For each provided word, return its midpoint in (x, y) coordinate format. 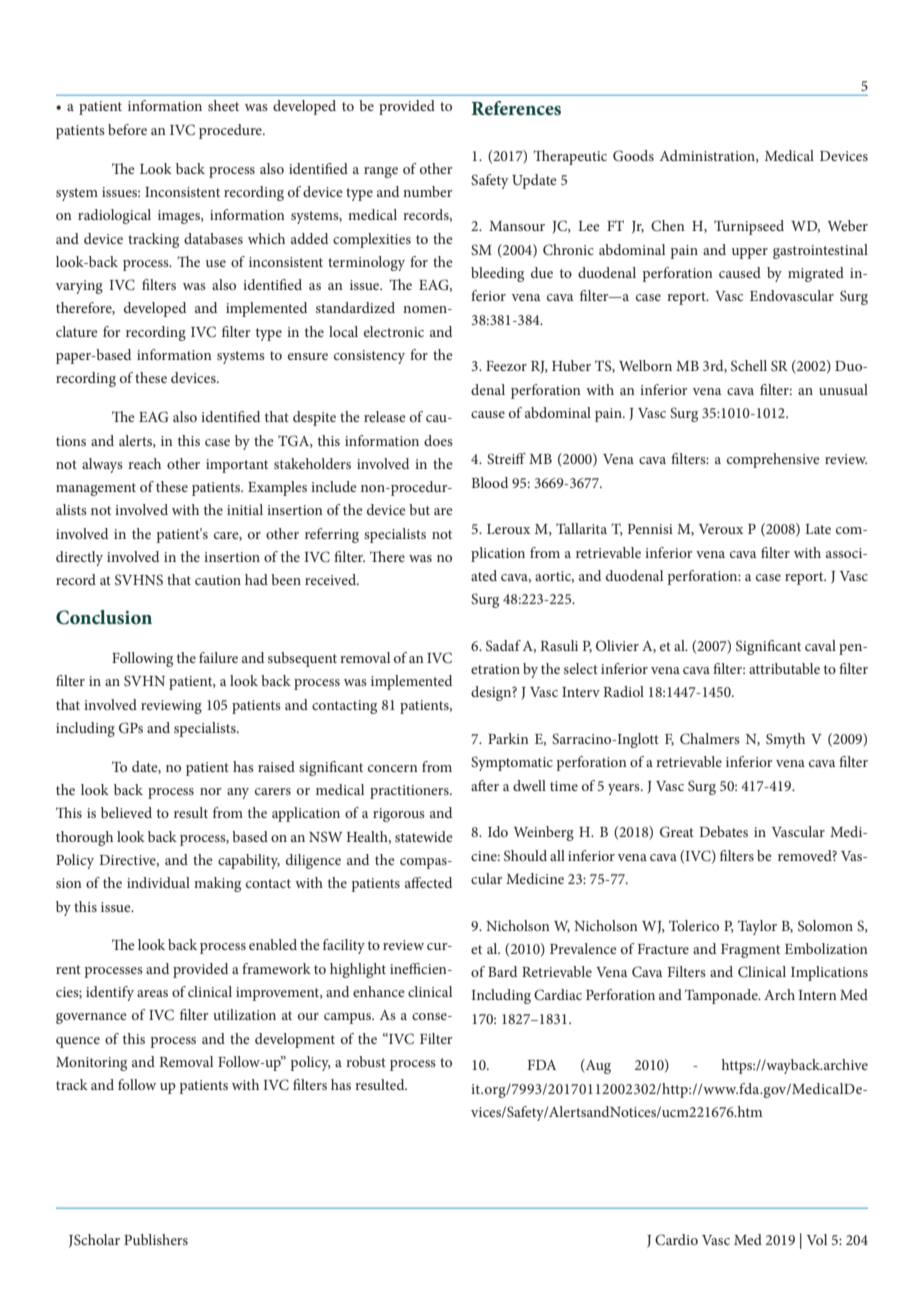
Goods (633, 156)
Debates (723, 831)
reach (144, 463)
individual (158, 882)
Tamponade (722, 996)
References (516, 108)
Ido (498, 831)
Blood (489, 482)
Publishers (156, 1239)
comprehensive (773, 460)
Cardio (676, 1240)
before (127, 129)
